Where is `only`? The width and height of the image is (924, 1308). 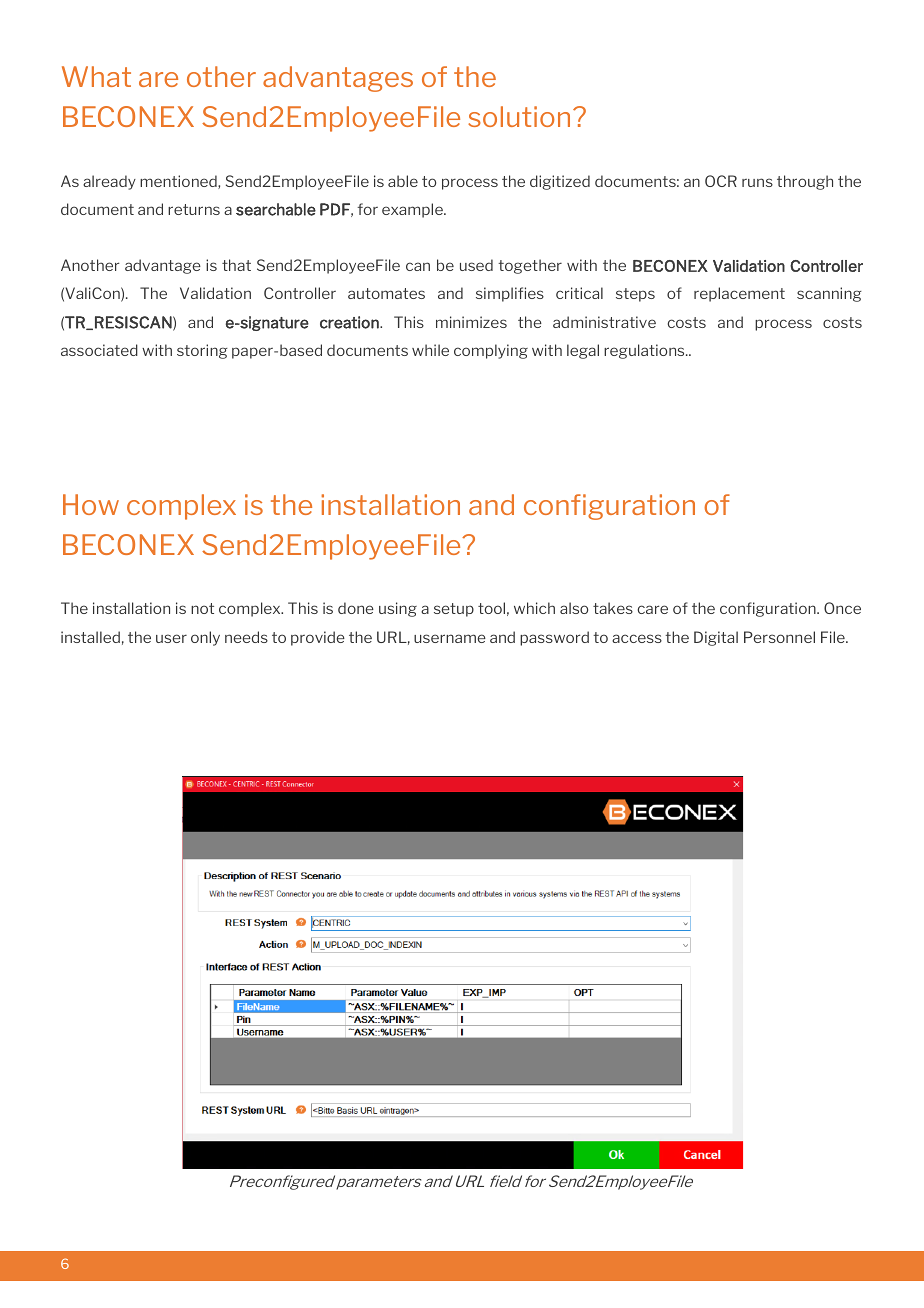 only is located at coordinates (205, 638).
